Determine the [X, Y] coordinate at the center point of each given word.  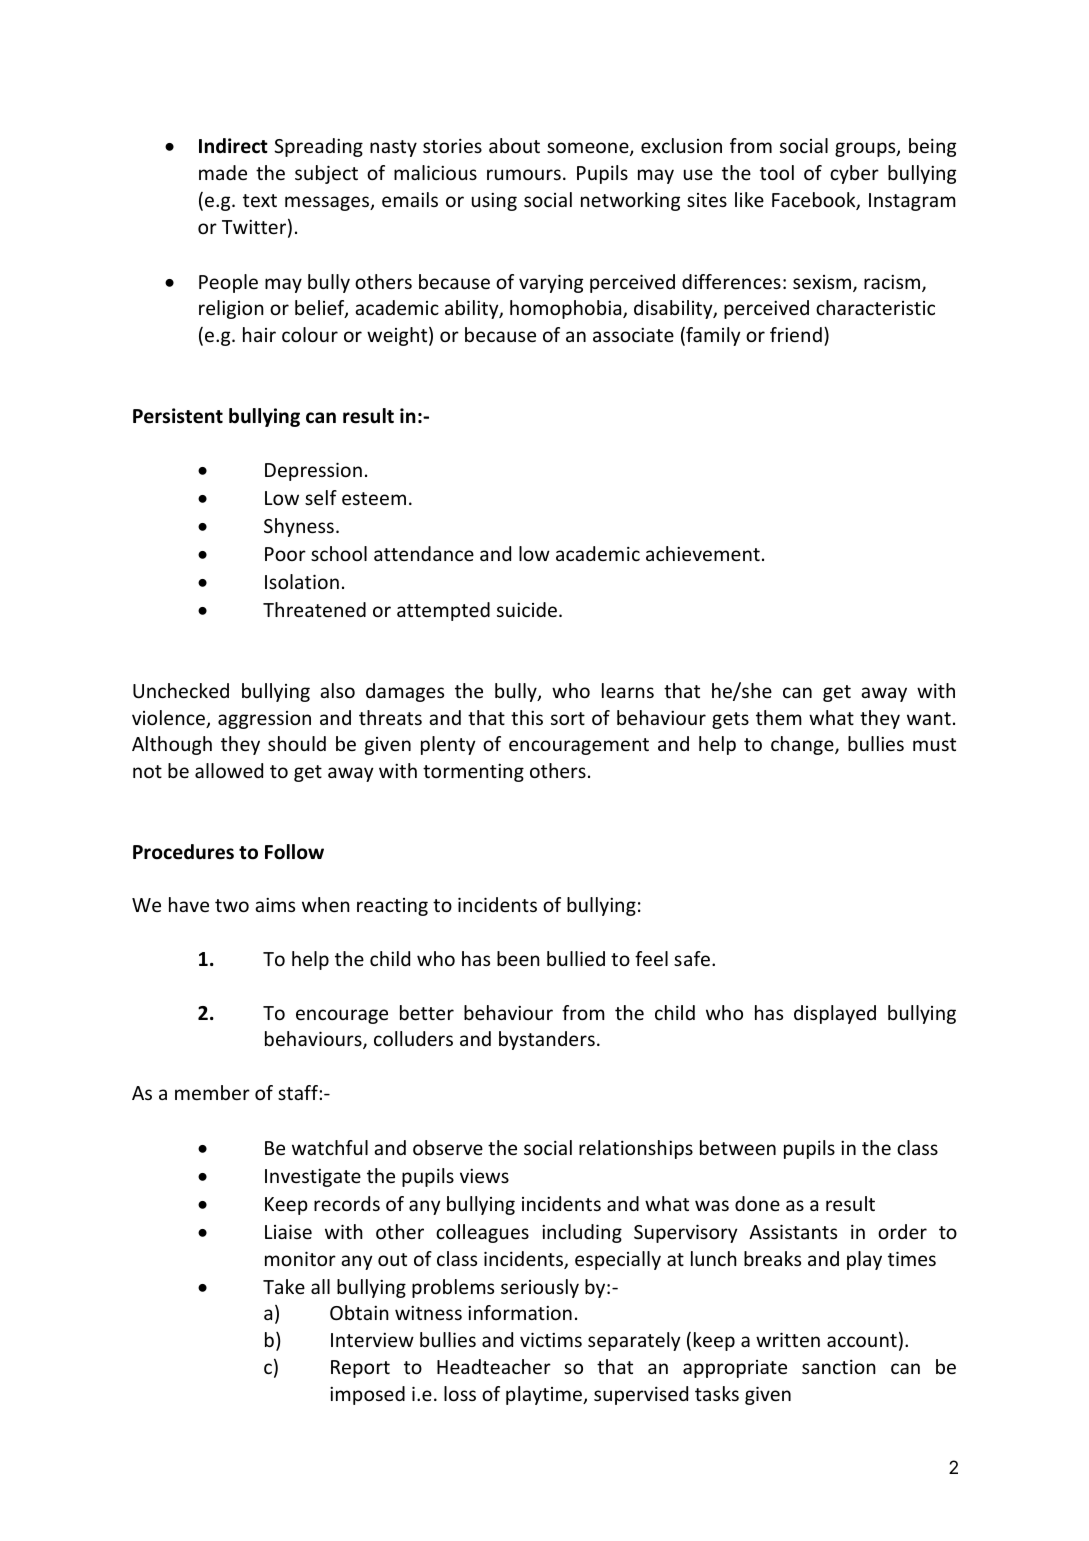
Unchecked [181, 690]
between [738, 1147]
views [484, 1176]
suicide [527, 609]
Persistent [178, 416]
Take [284, 1286]
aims [275, 905]
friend [796, 334]
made [223, 172]
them [779, 717]
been [518, 958]
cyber [854, 174]
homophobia [567, 309]
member [212, 1092]
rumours [524, 174]
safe [692, 958]
